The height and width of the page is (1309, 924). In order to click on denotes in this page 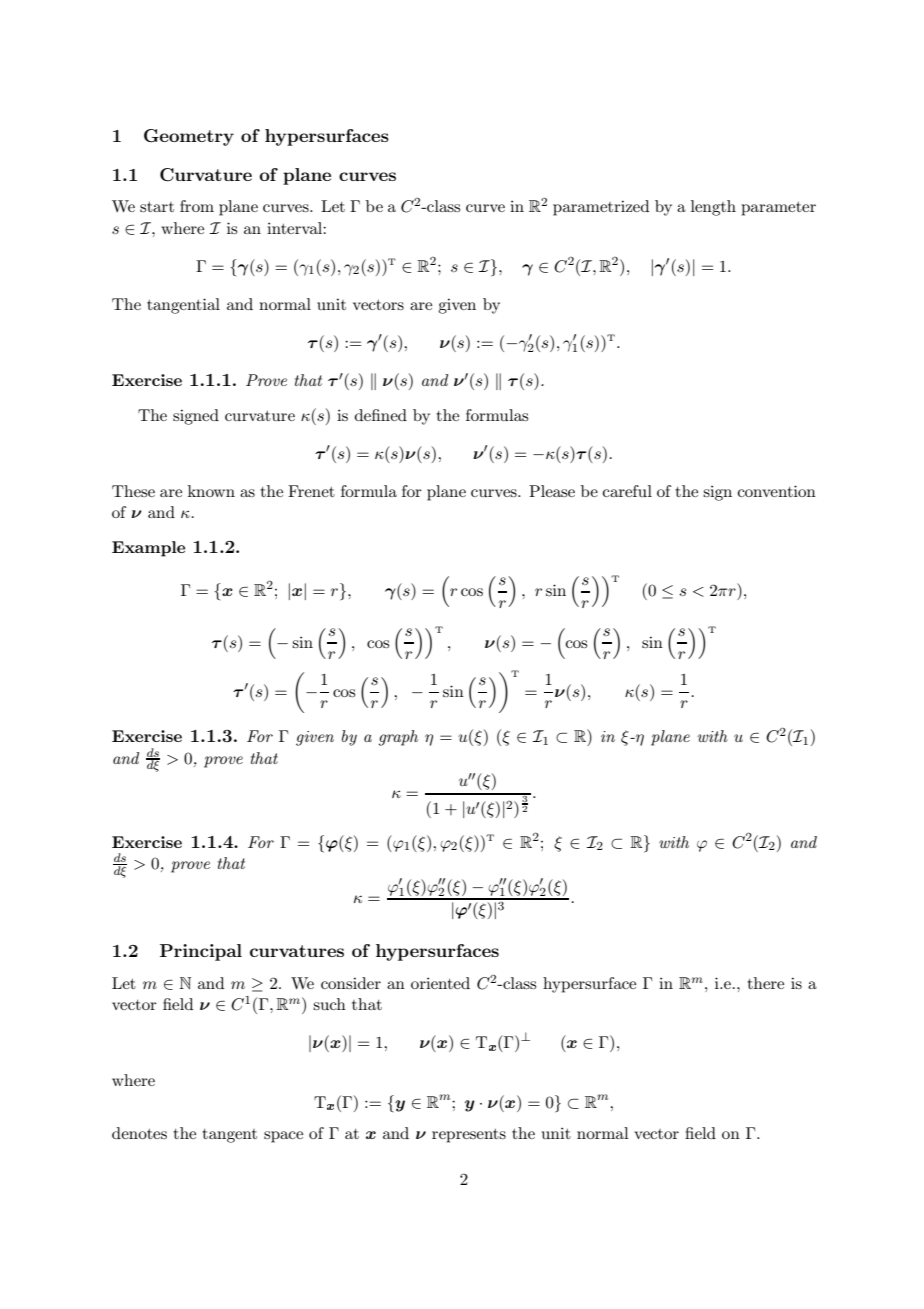, I will do `click(139, 1133)`.
